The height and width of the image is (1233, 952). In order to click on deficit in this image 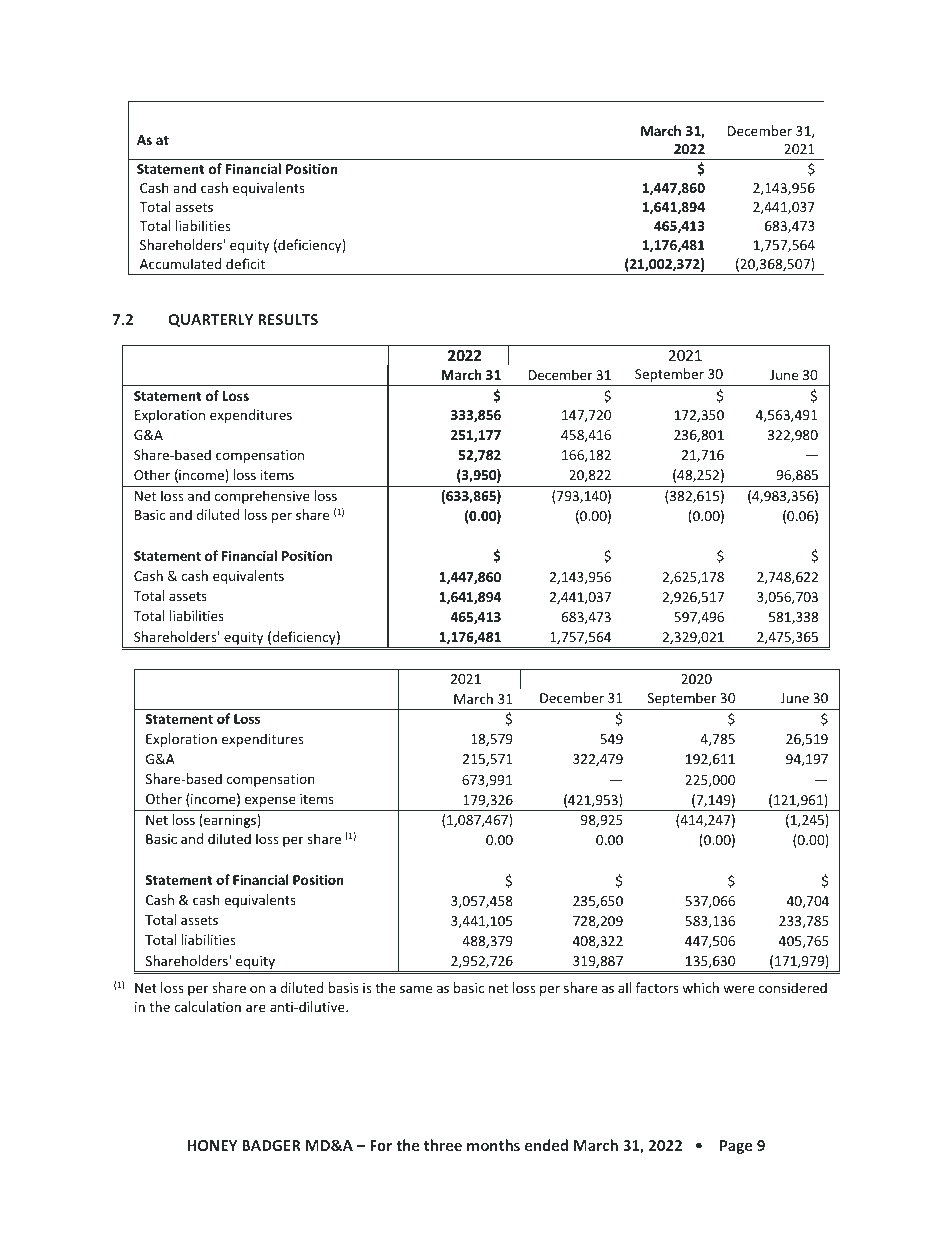, I will do `click(245, 263)`.
